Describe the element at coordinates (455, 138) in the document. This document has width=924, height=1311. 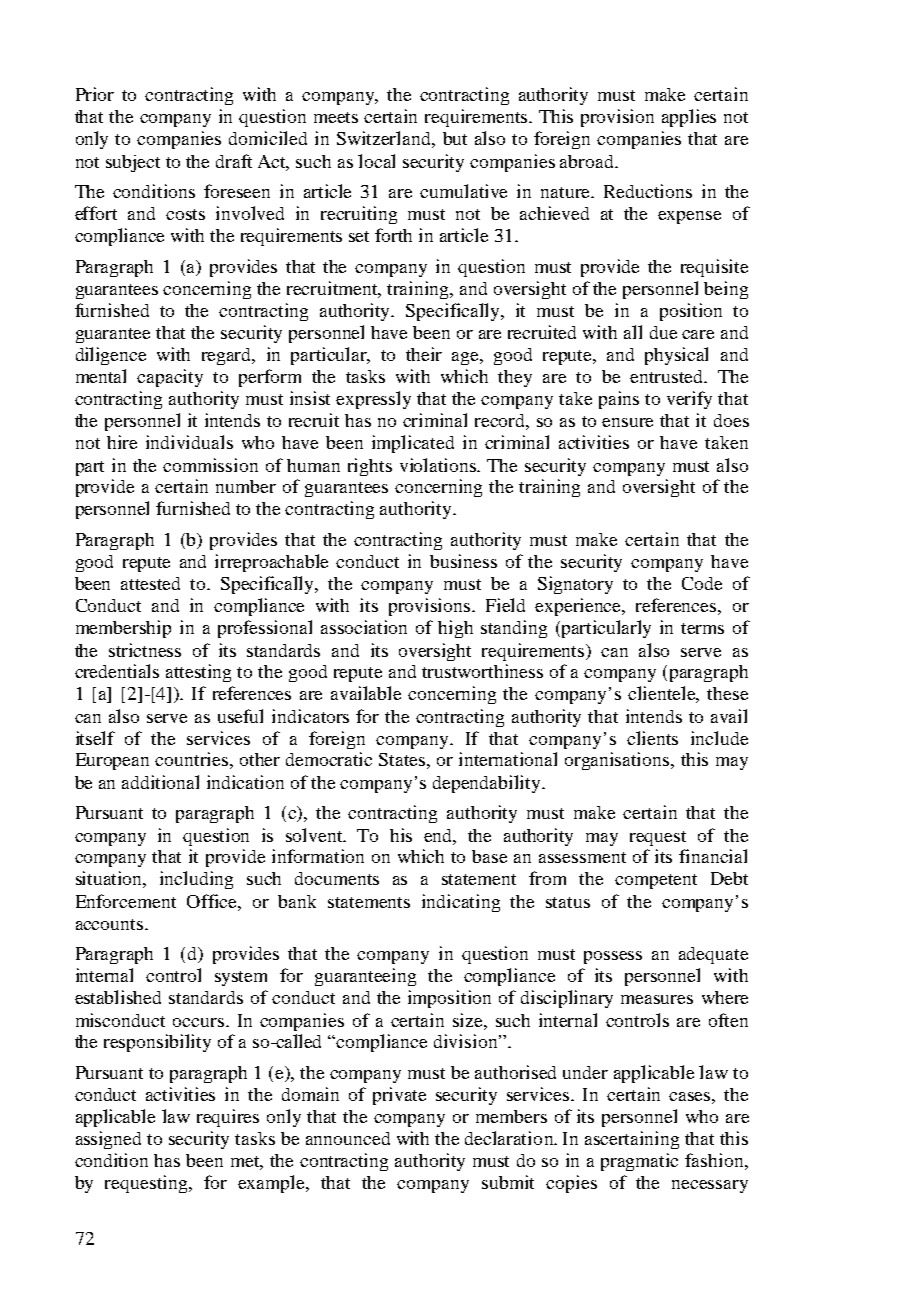
I see `but` at that location.
